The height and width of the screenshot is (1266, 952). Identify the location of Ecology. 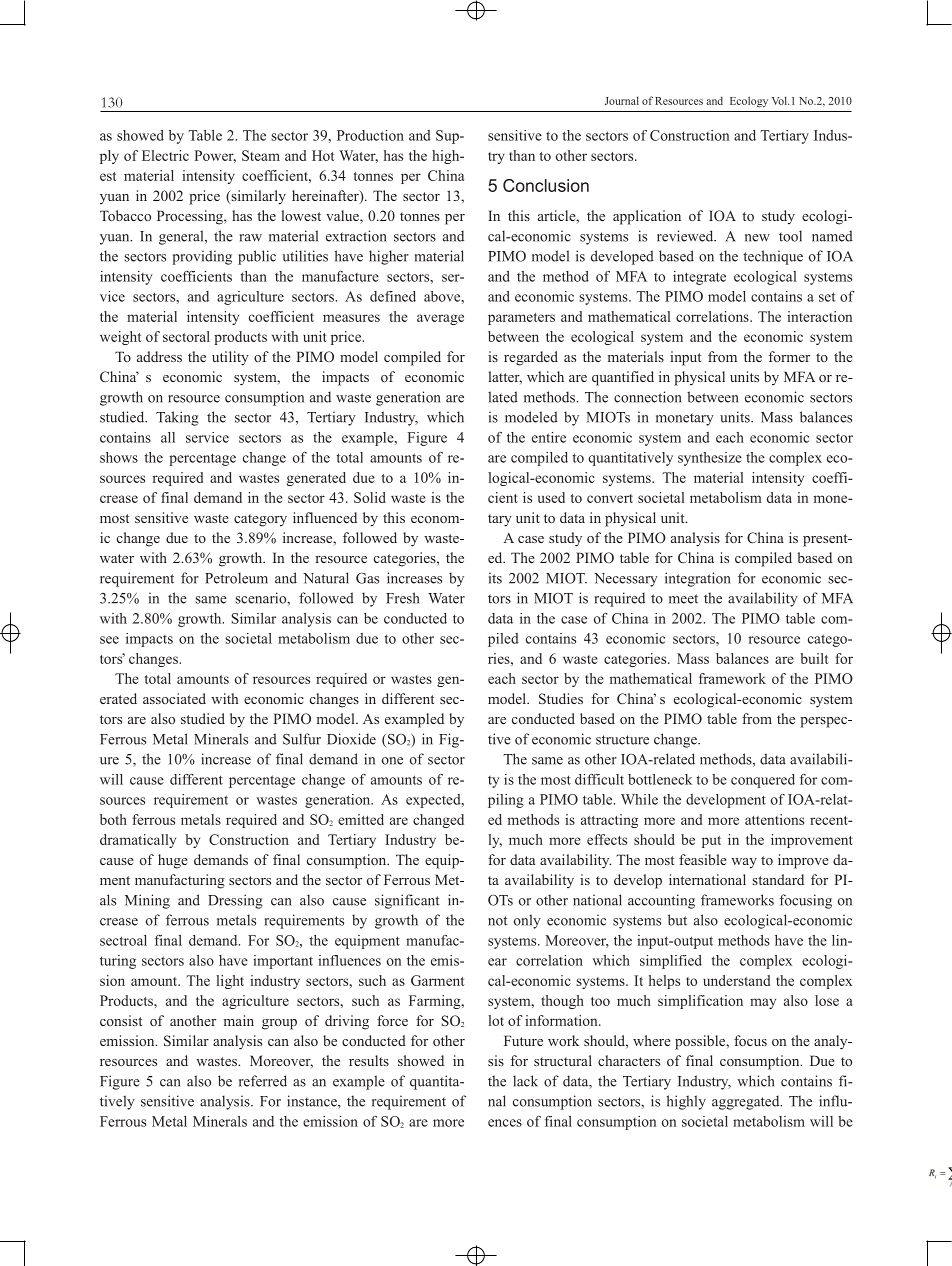
(749, 102).
